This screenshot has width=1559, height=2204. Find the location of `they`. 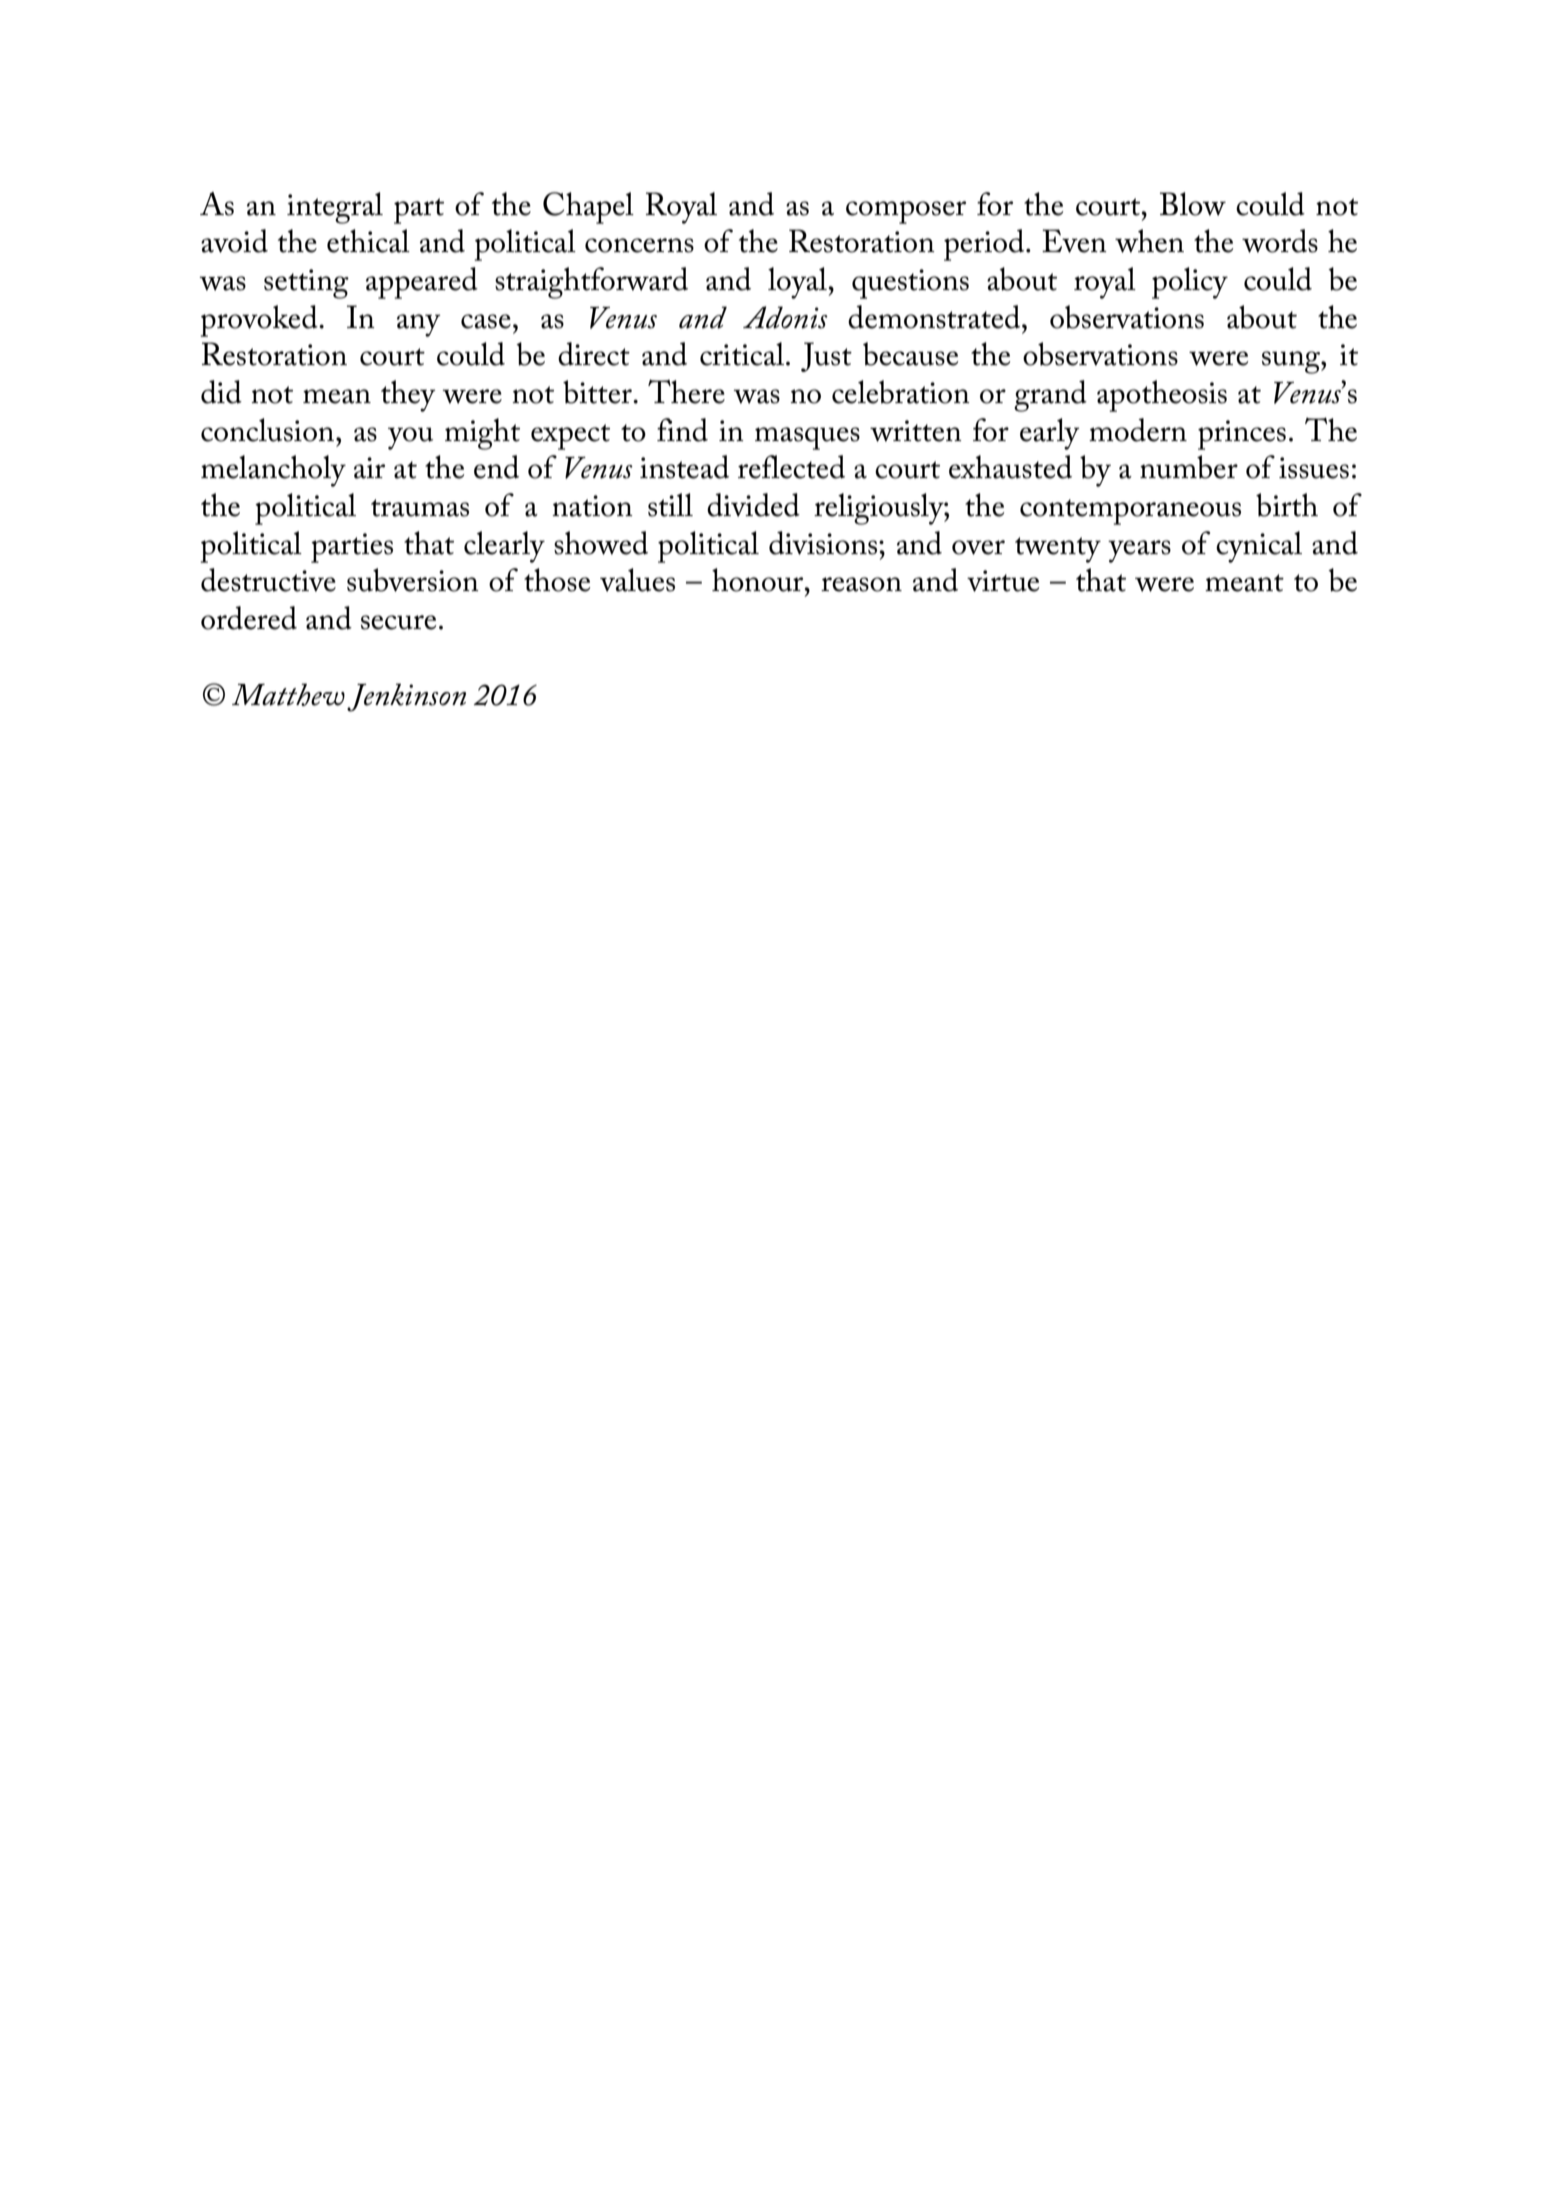

they is located at coordinates (408, 396).
